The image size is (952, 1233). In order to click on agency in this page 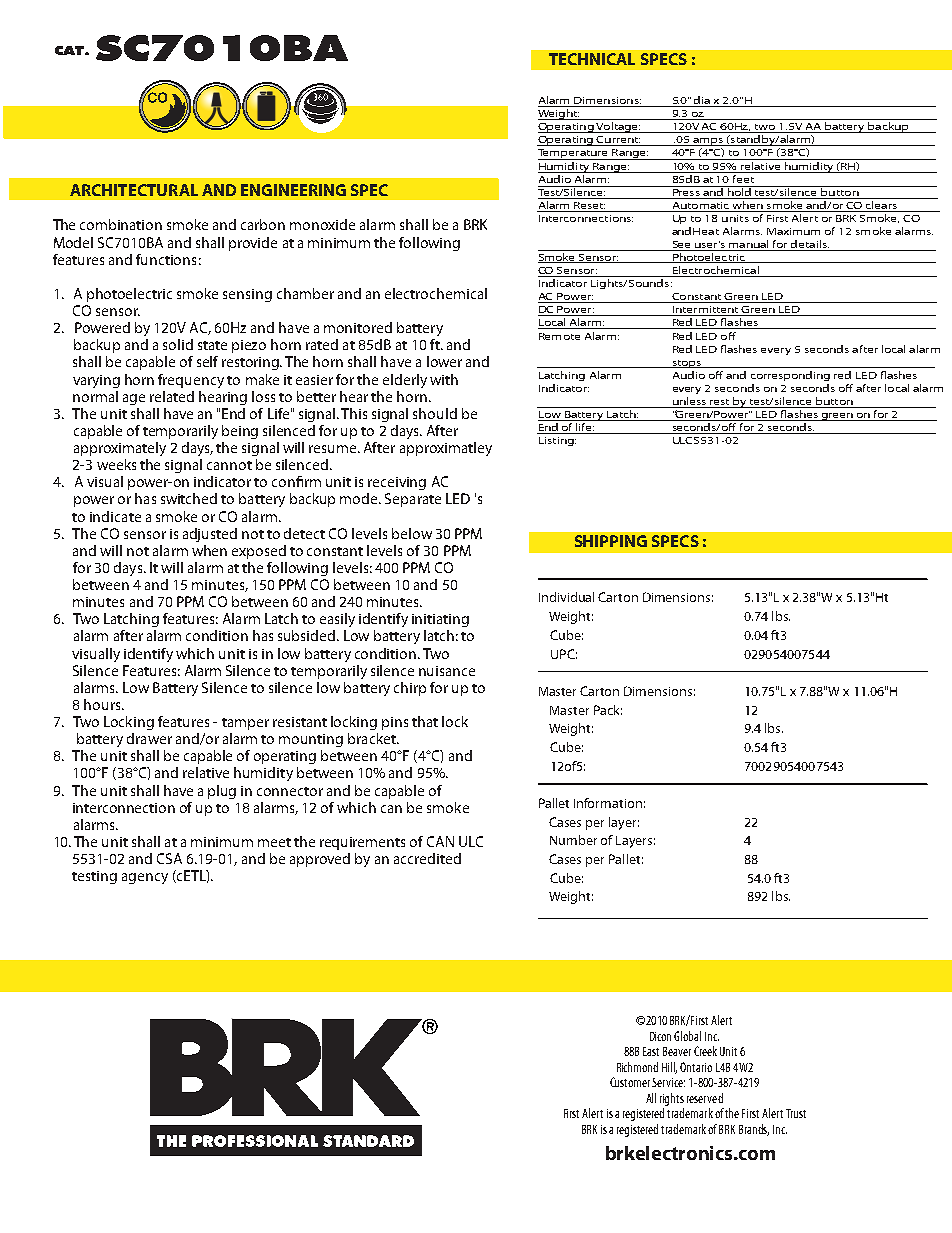, I will do `click(145, 878)`.
